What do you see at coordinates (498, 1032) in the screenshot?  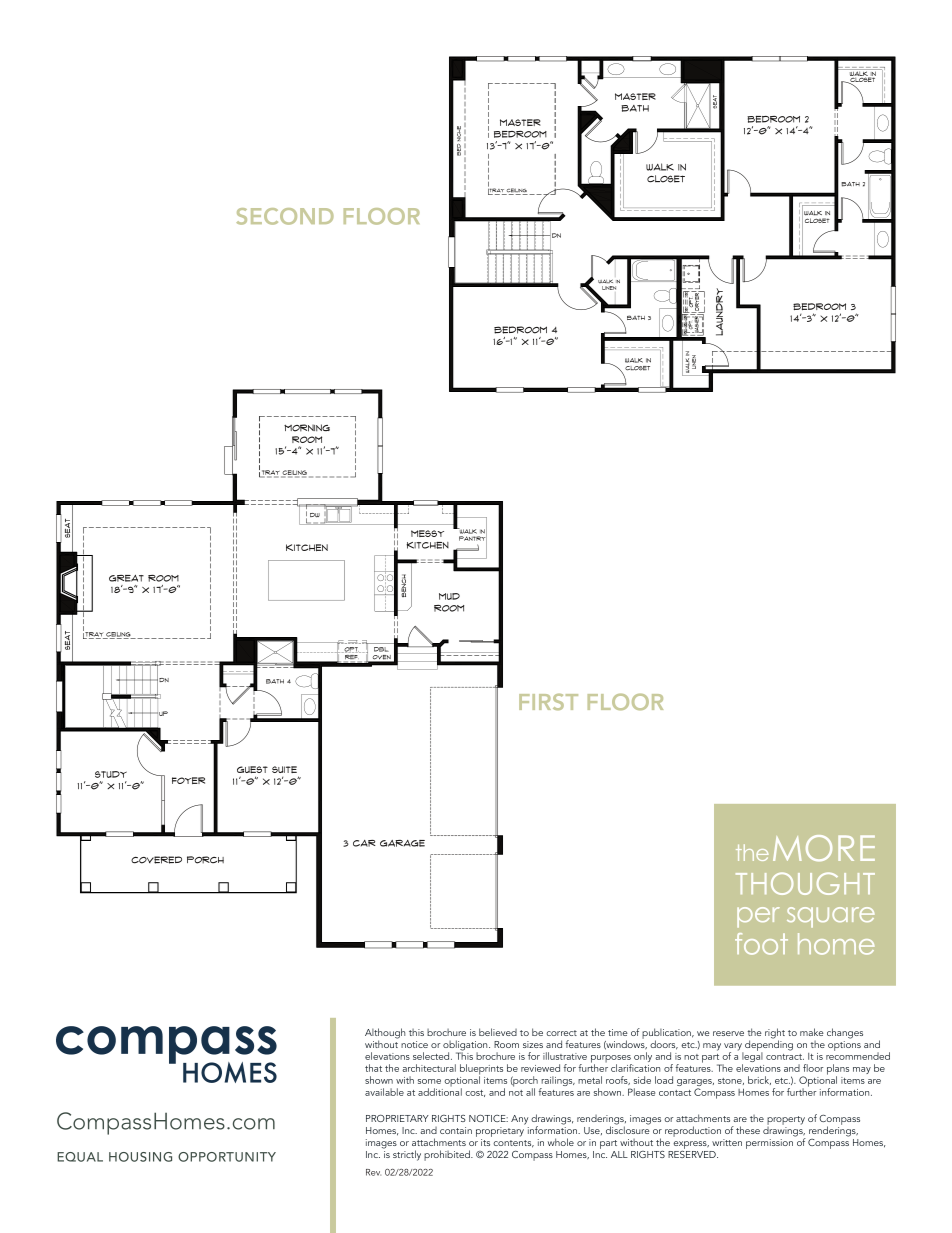 I see `believed` at bounding box center [498, 1032].
